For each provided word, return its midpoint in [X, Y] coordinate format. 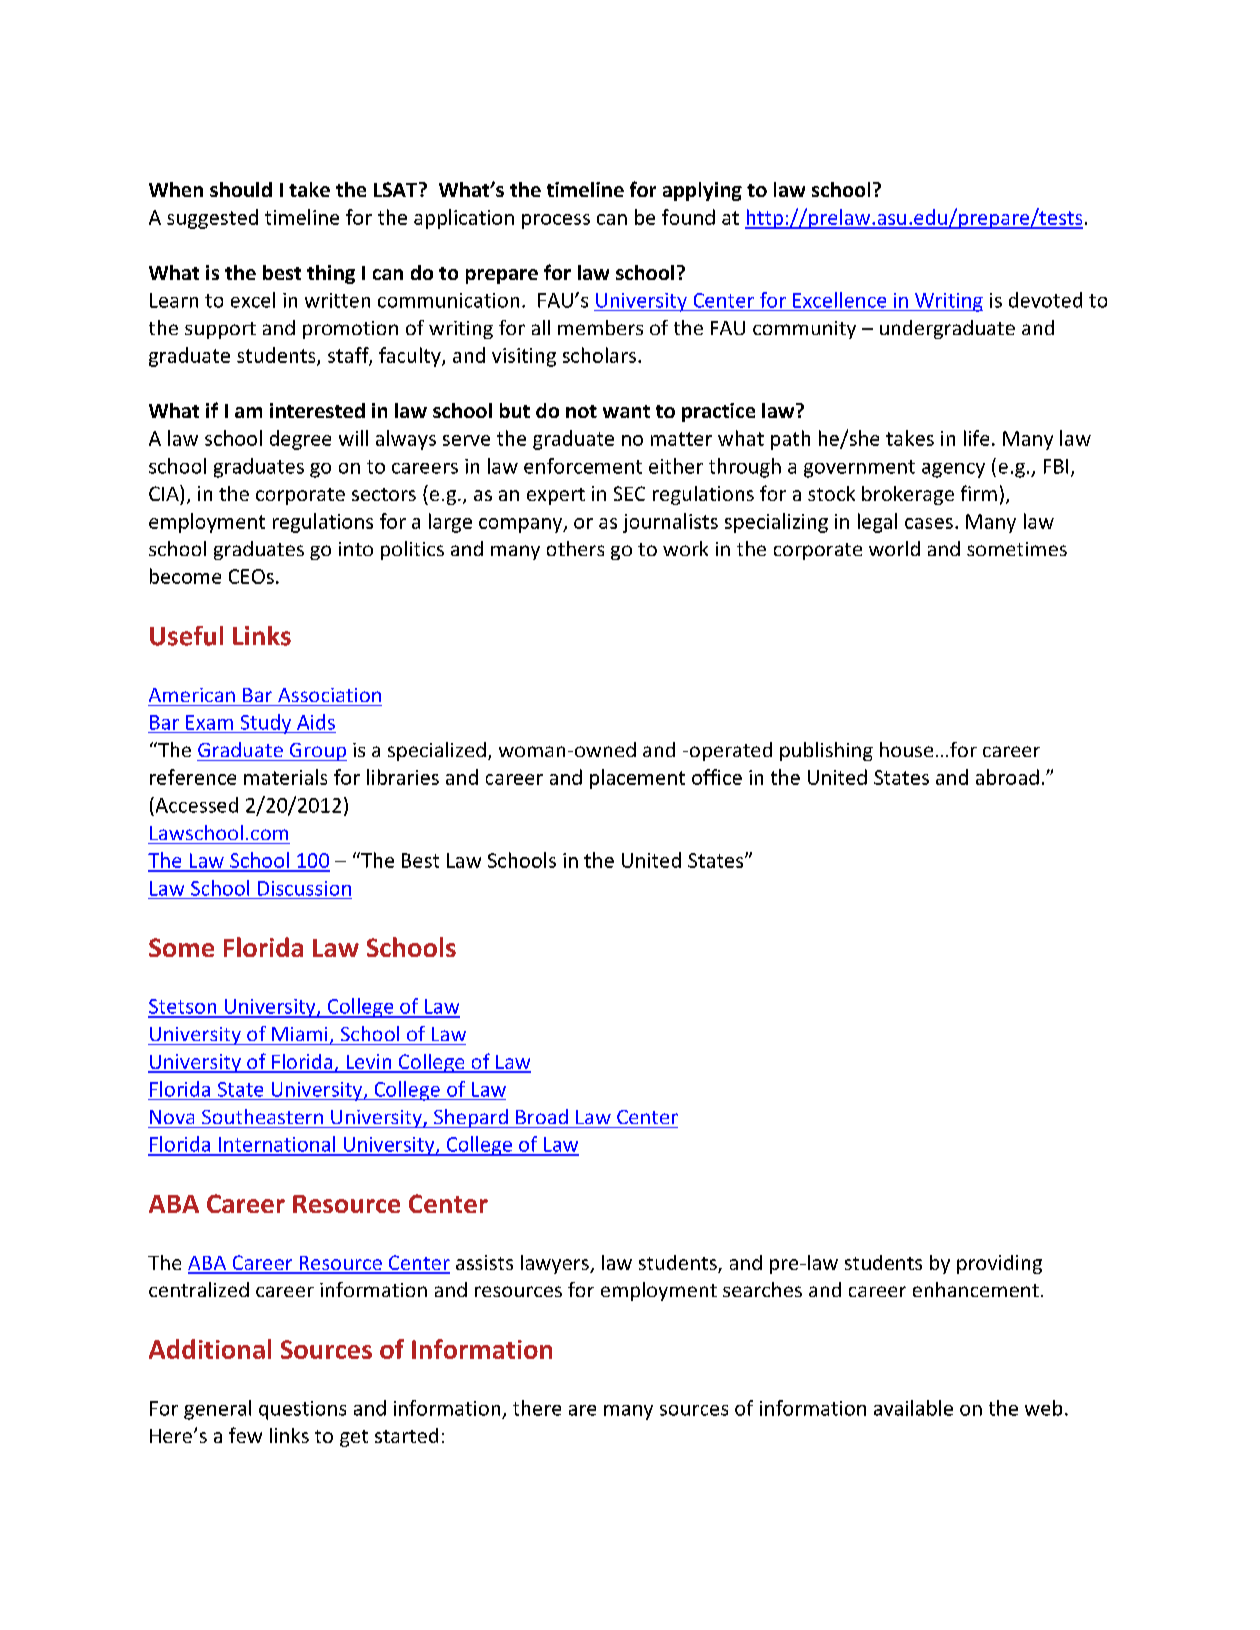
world [894, 548]
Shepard [471, 1118]
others [575, 548]
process [556, 221]
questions [302, 1410]
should [241, 189]
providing [999, 1264]
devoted [1045, 300]
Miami [299, 1034]
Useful [186, 636]
